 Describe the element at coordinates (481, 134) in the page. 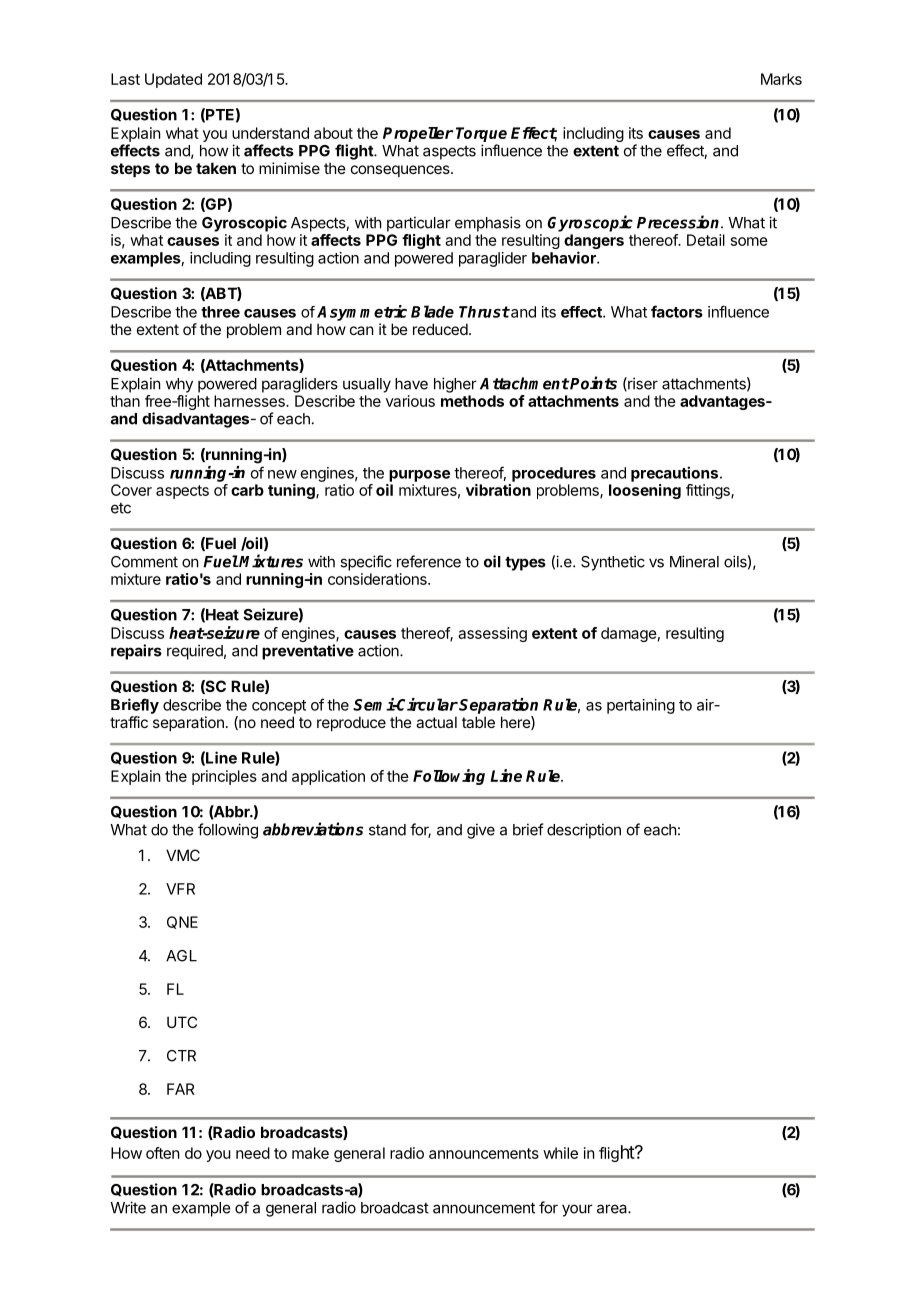

I see `Torque` at that location.
